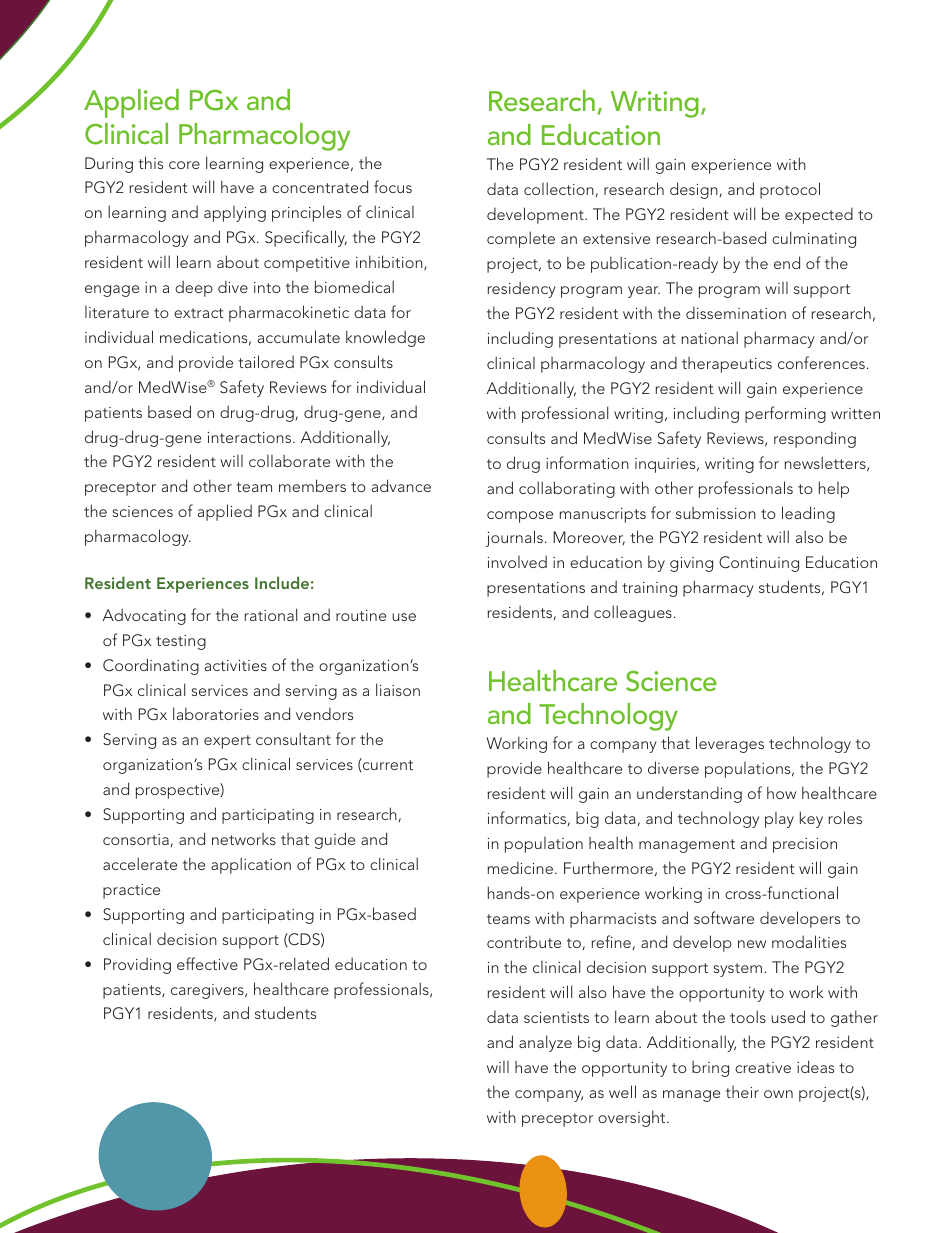 The image size is (952, 1233). Describe the element at coordinates (266, 361) in the screenshot. I see `tailored` at that location.
